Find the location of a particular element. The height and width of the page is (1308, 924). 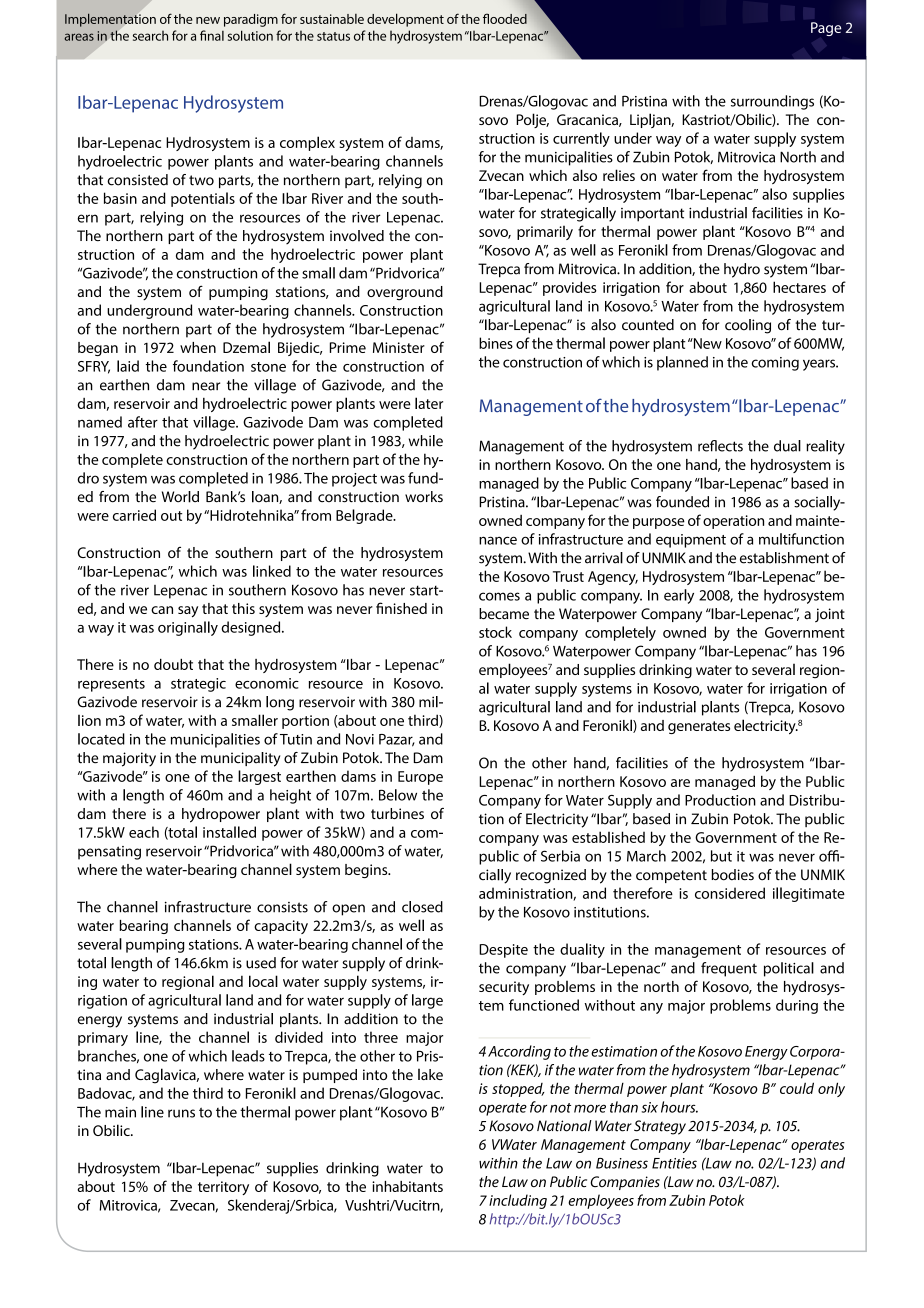

reflects is located at coordinates (720, 446).
